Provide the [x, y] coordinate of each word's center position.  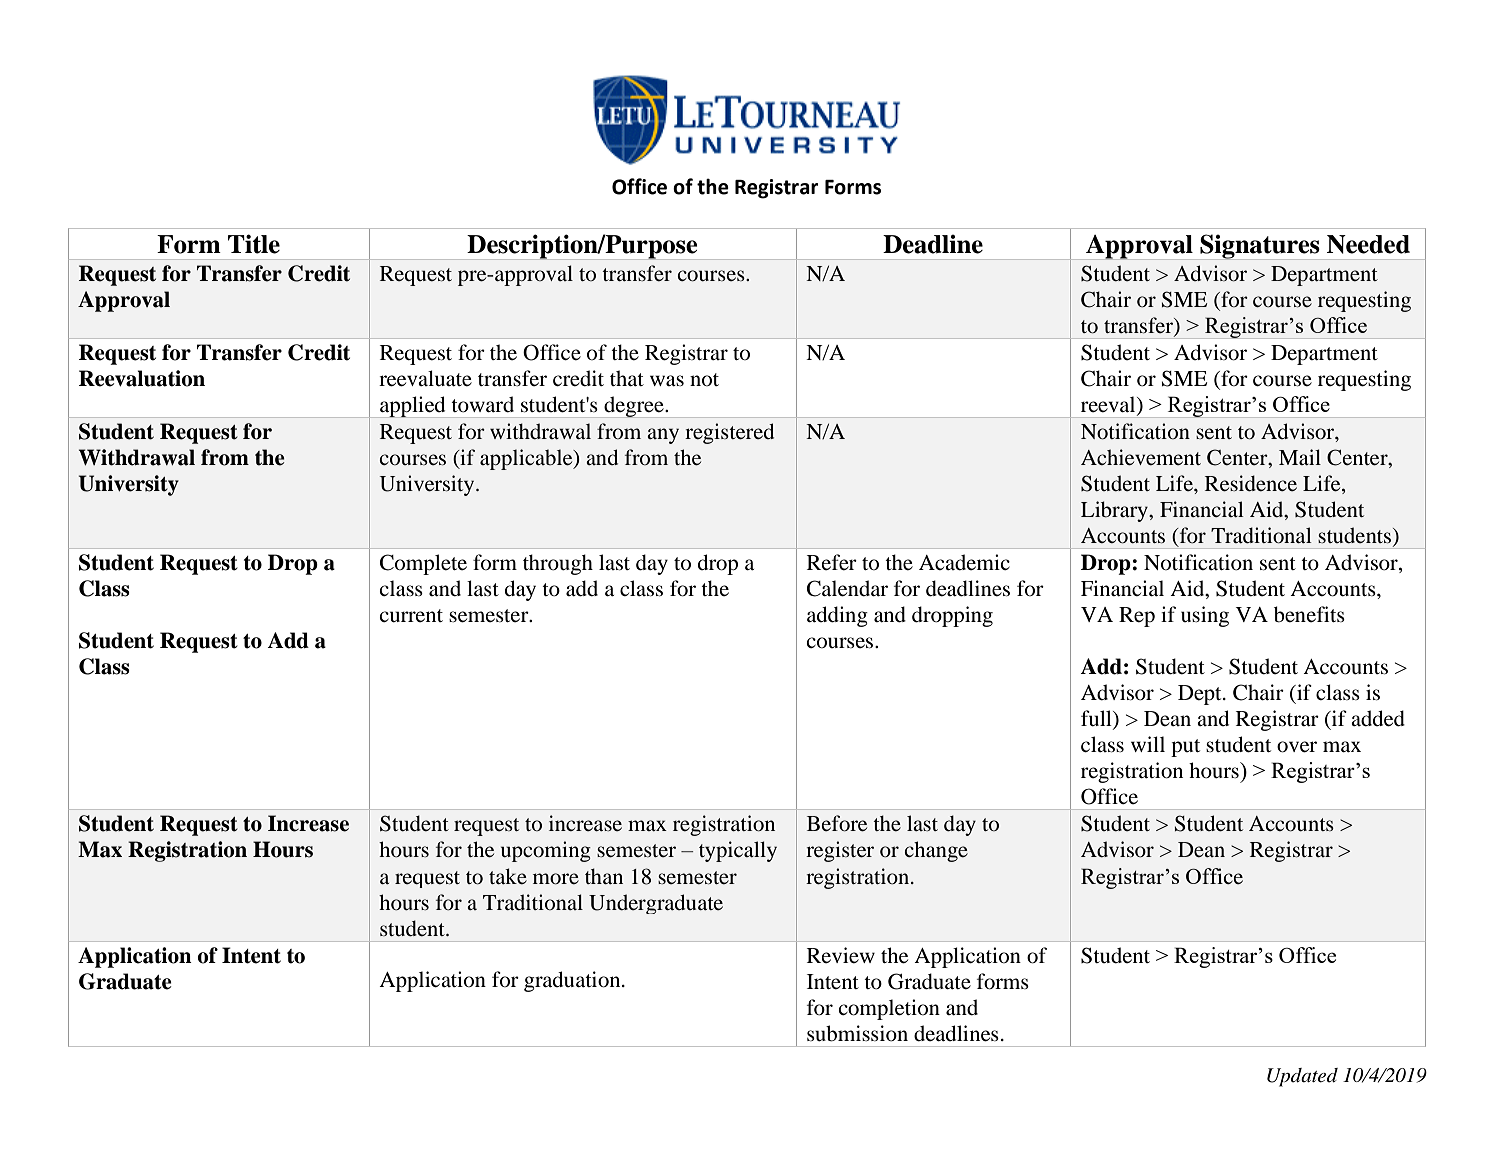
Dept [1201, 695]
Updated [1302, 1077]
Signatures [1260, 247]
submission [857, 1033]
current [411, 616]
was [667, 380]
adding [837, 616]
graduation [573, 981]
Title [254, 244]
